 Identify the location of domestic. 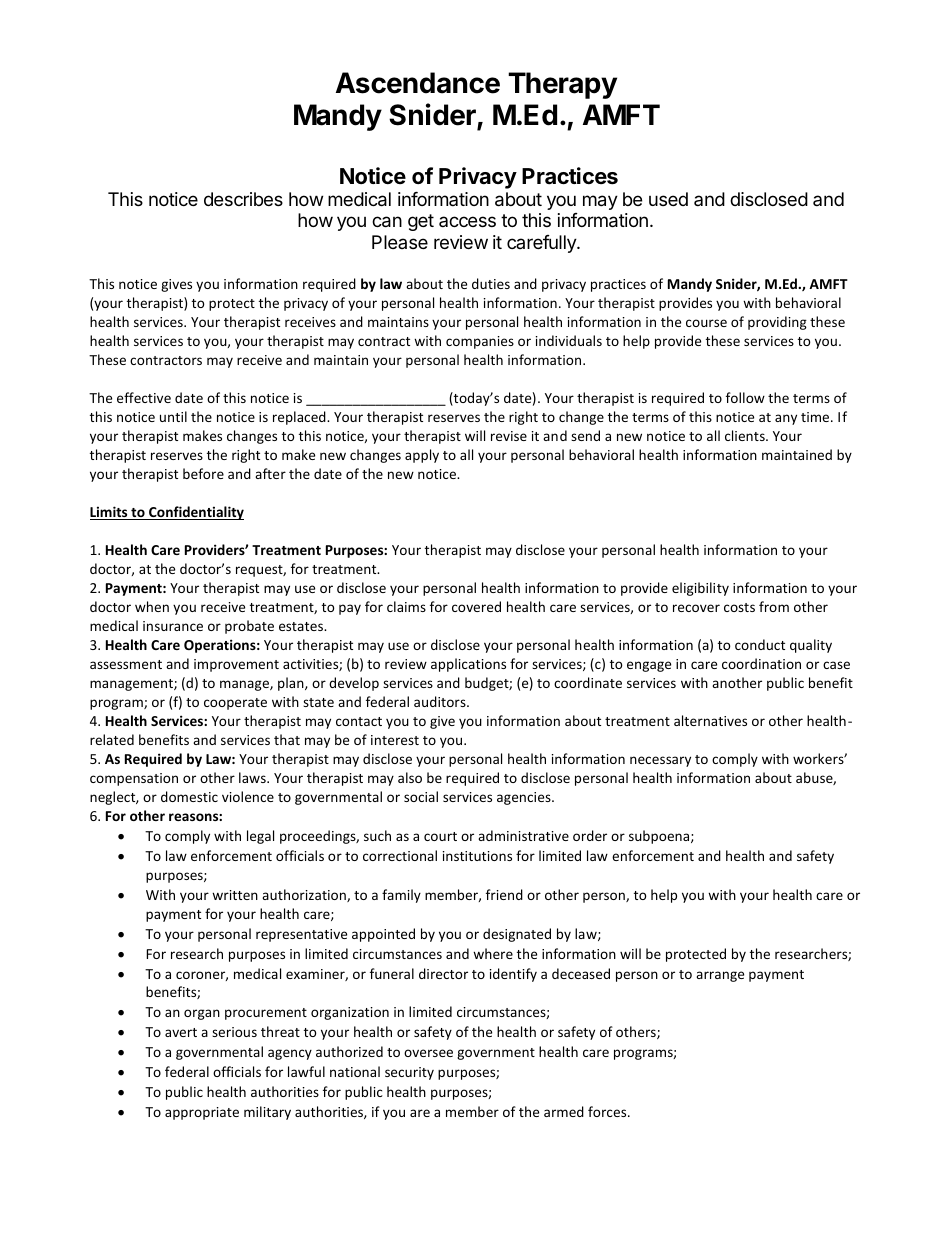
(189, 796).
